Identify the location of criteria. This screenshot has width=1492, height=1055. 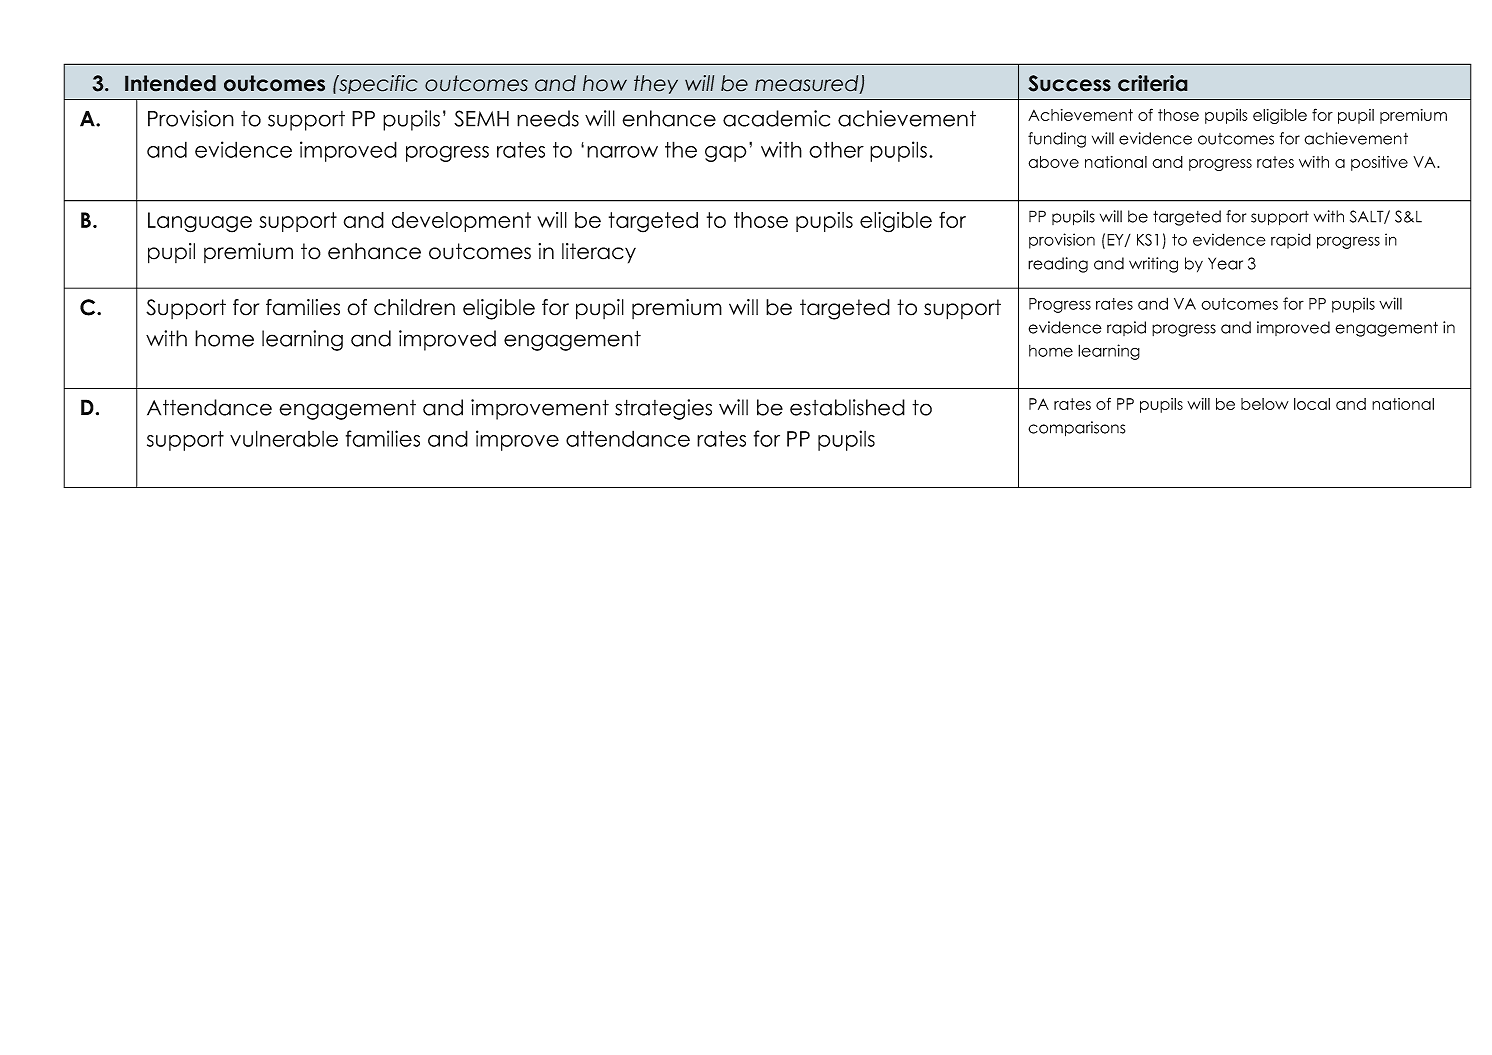
(1153, 83).
